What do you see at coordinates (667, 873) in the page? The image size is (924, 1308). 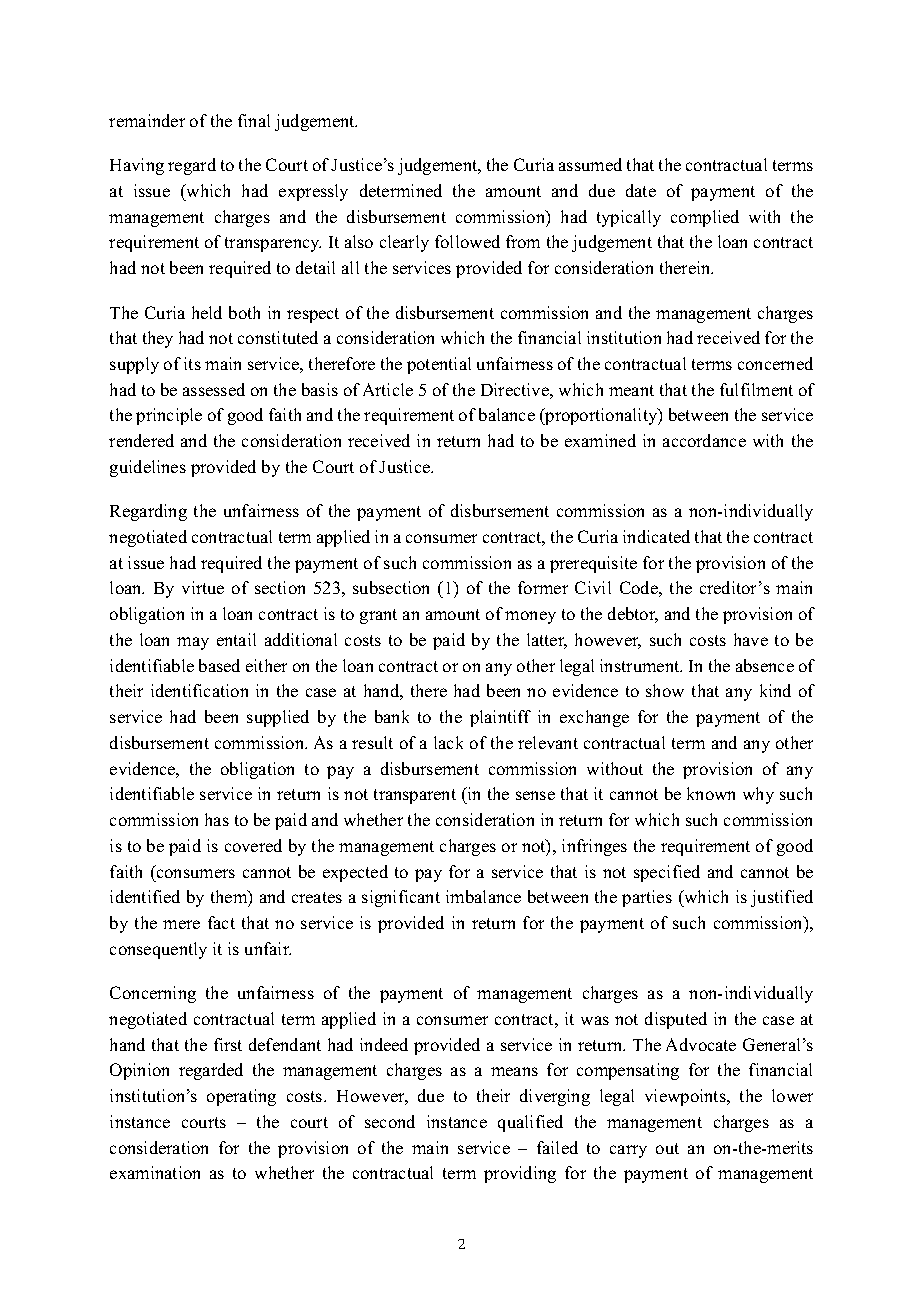 I see `specified` at bounding box center [667, 873].
